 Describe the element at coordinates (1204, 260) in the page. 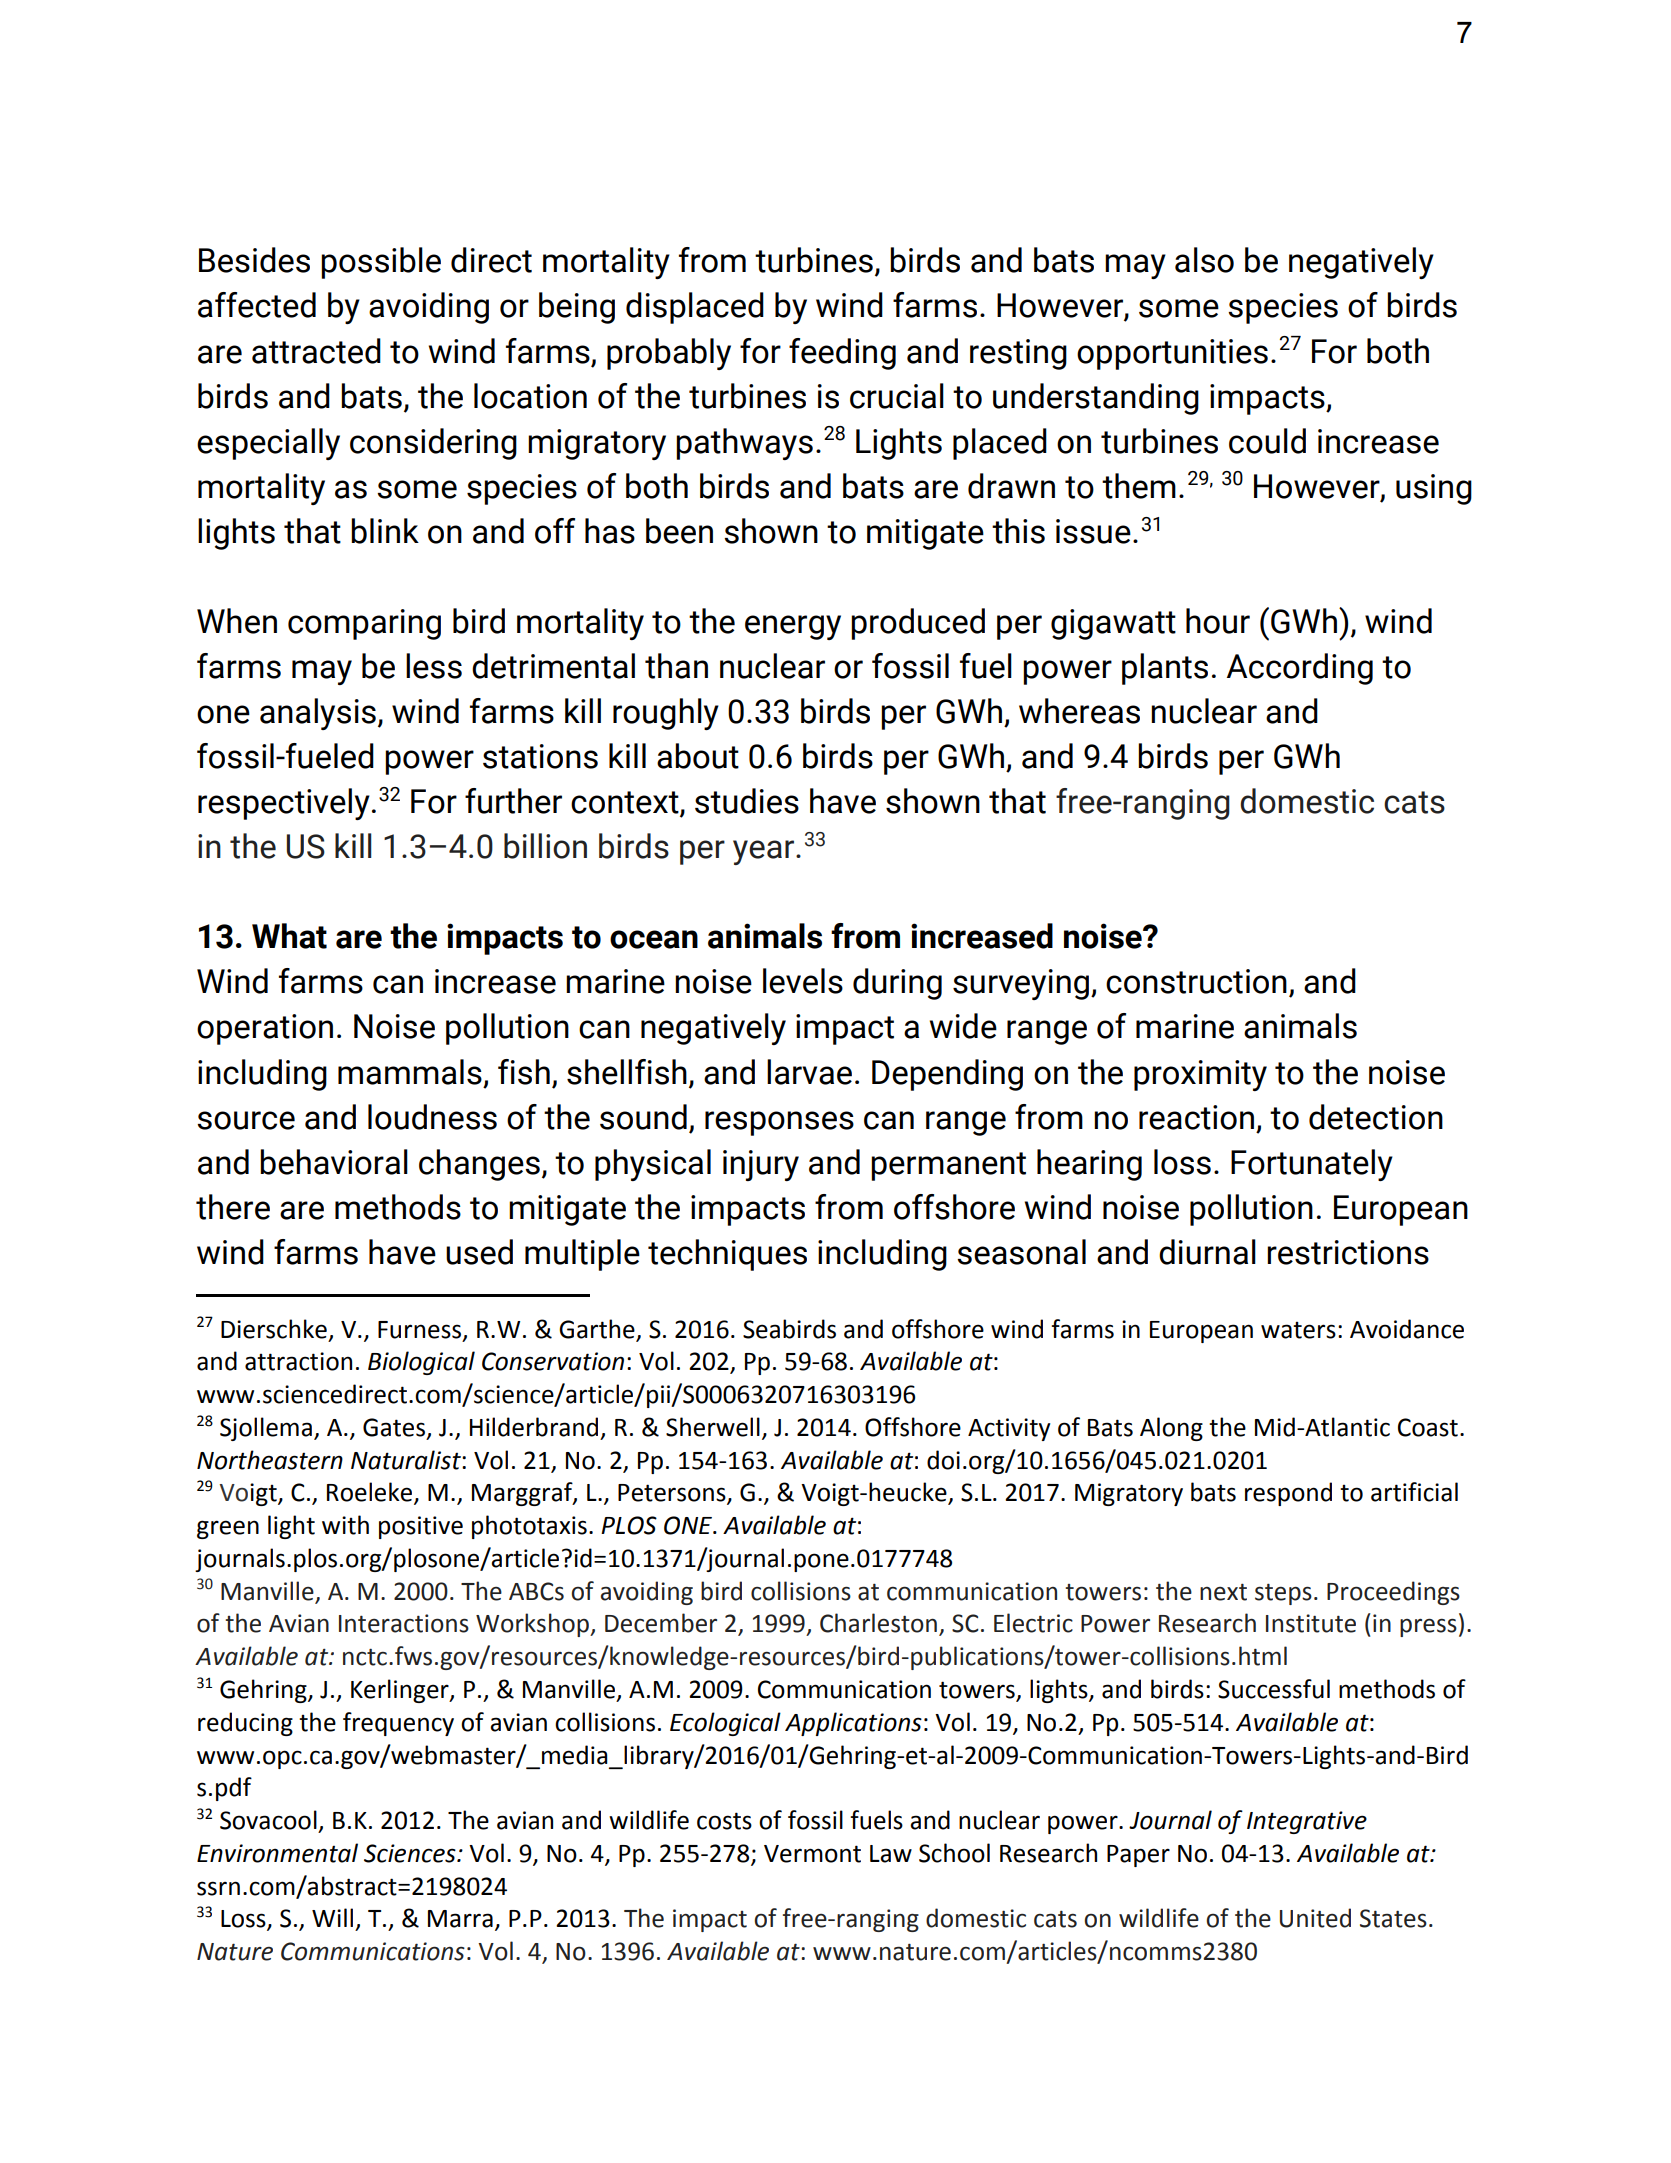

I see `also` at that location.
